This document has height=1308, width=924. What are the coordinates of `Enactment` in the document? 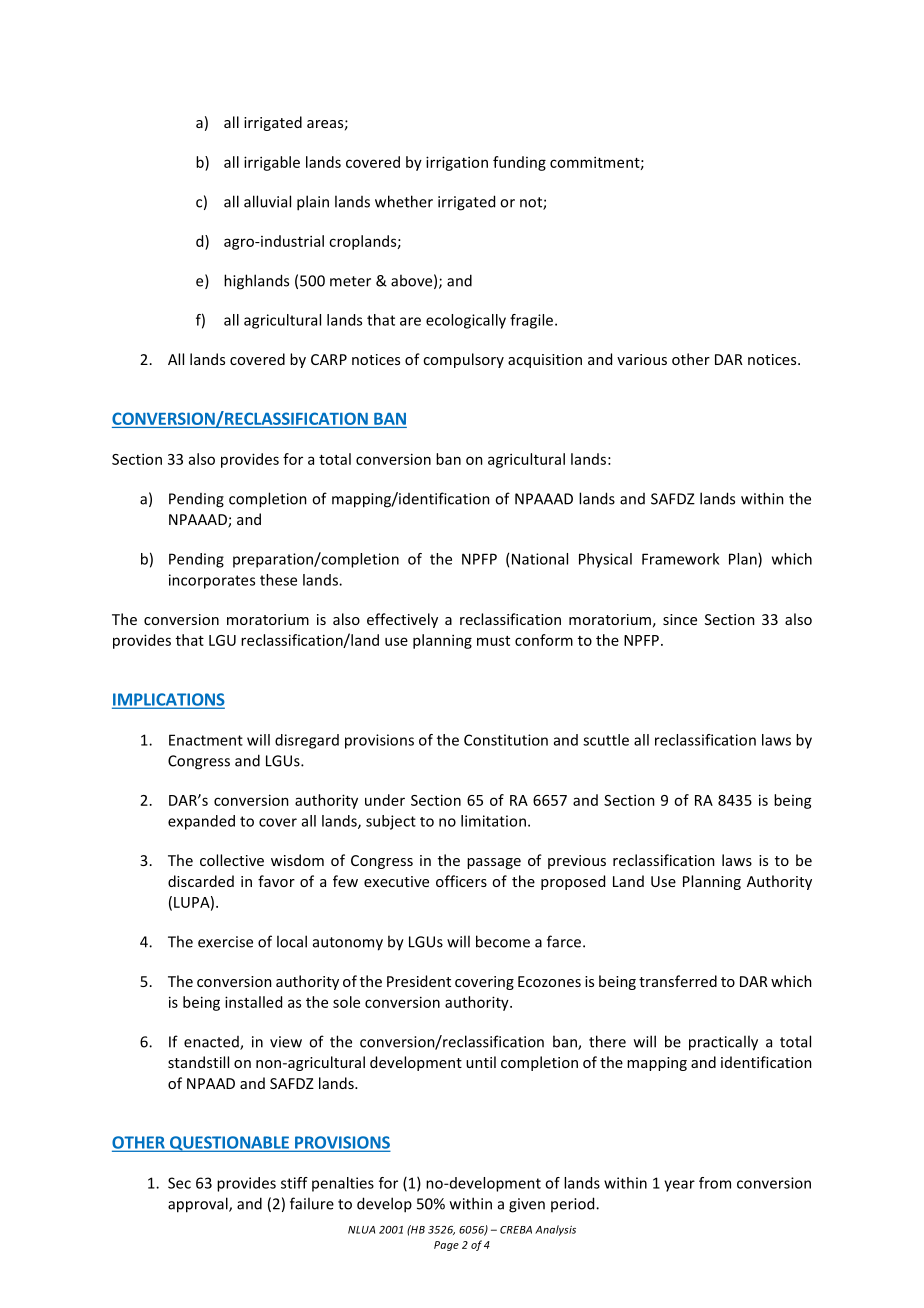 It's located at (206, 740).
